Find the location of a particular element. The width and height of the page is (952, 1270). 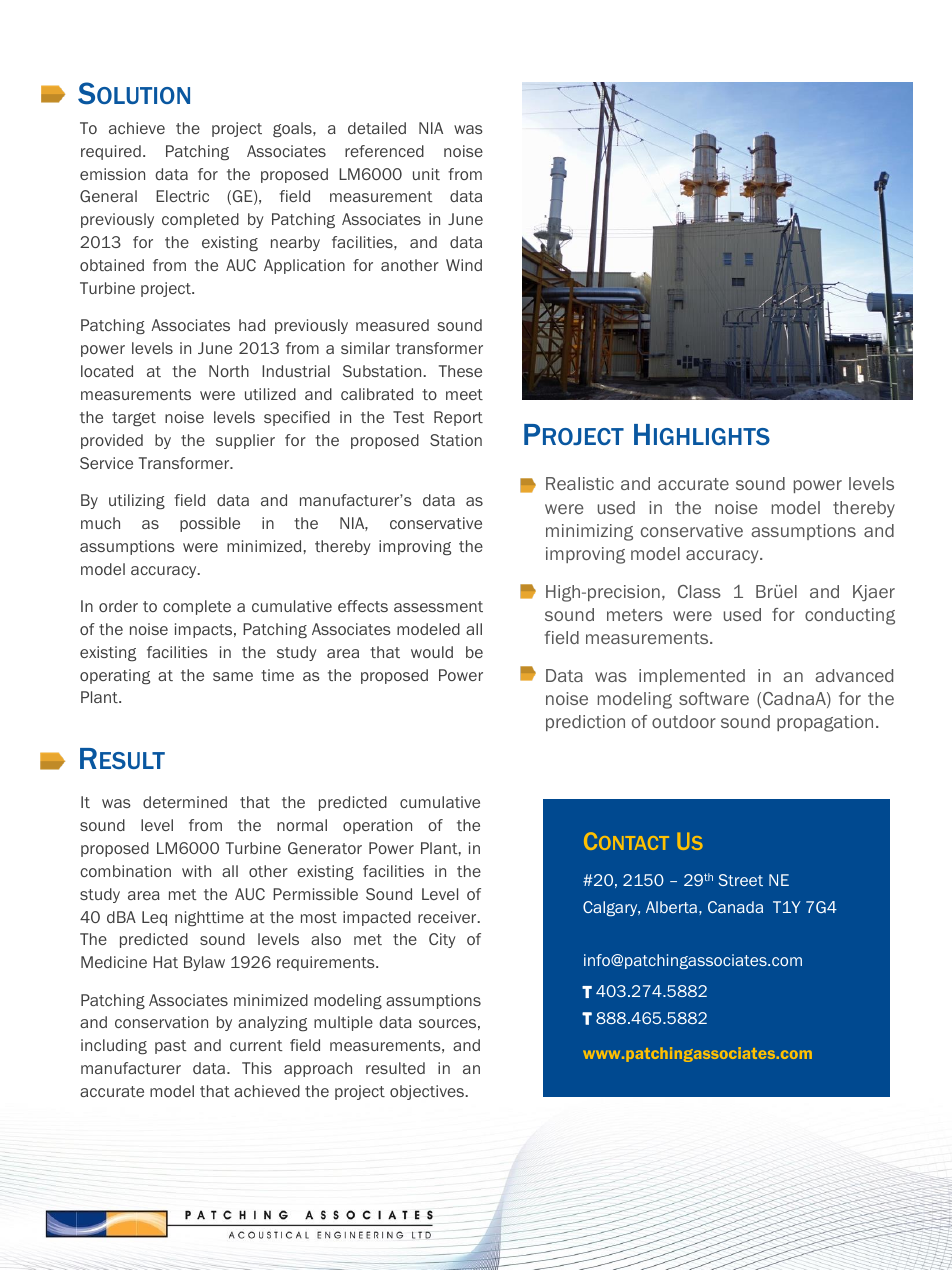

objectives is located at coordinates (427, 1092).
